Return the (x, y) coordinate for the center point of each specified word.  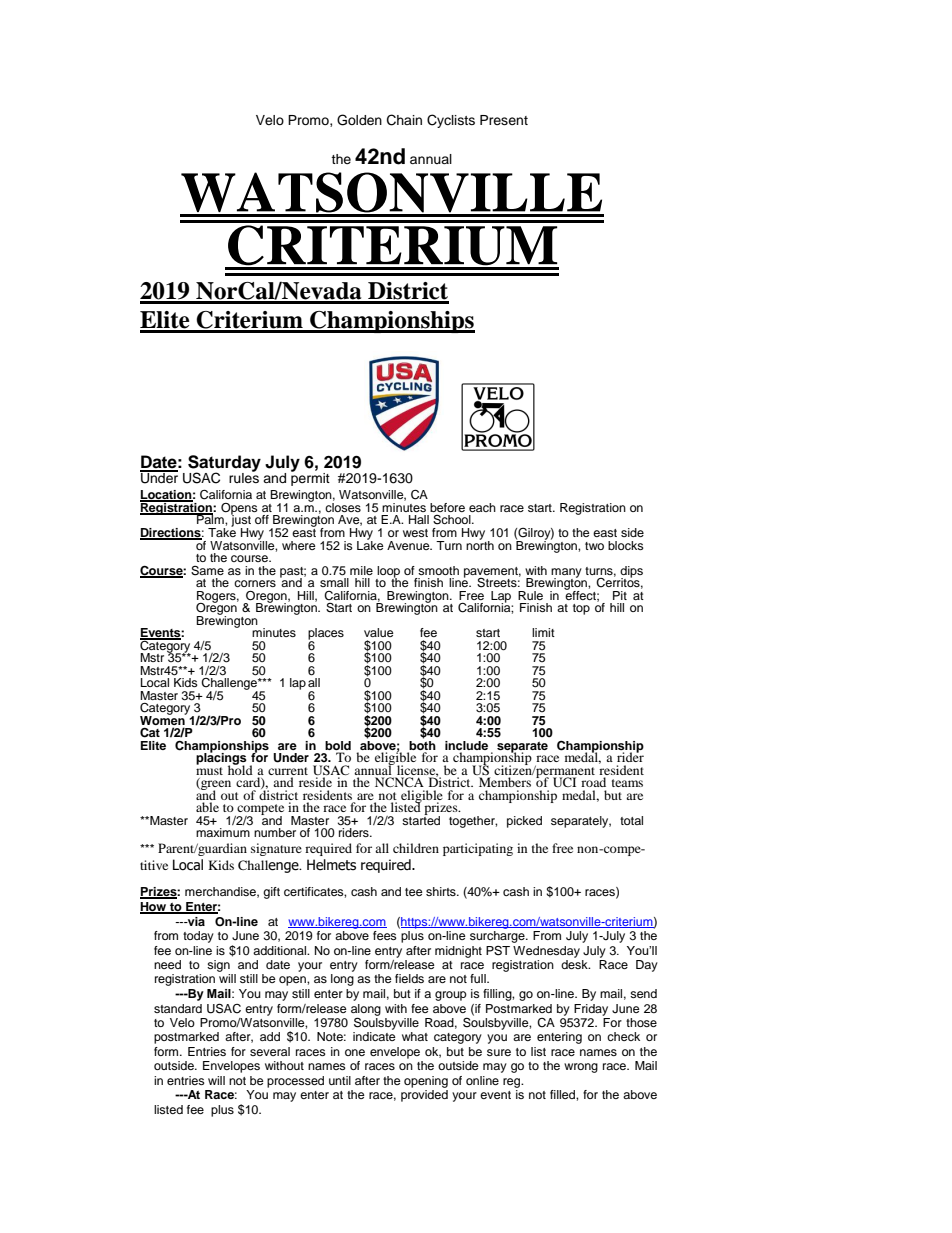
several (270, 1051)
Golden (359, 120)
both (422, 744)
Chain (404, 120)
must (209, 769)
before (447, 507)
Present (504, 120)
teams (627, 783)
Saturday (224, 464)
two (594, 546)
